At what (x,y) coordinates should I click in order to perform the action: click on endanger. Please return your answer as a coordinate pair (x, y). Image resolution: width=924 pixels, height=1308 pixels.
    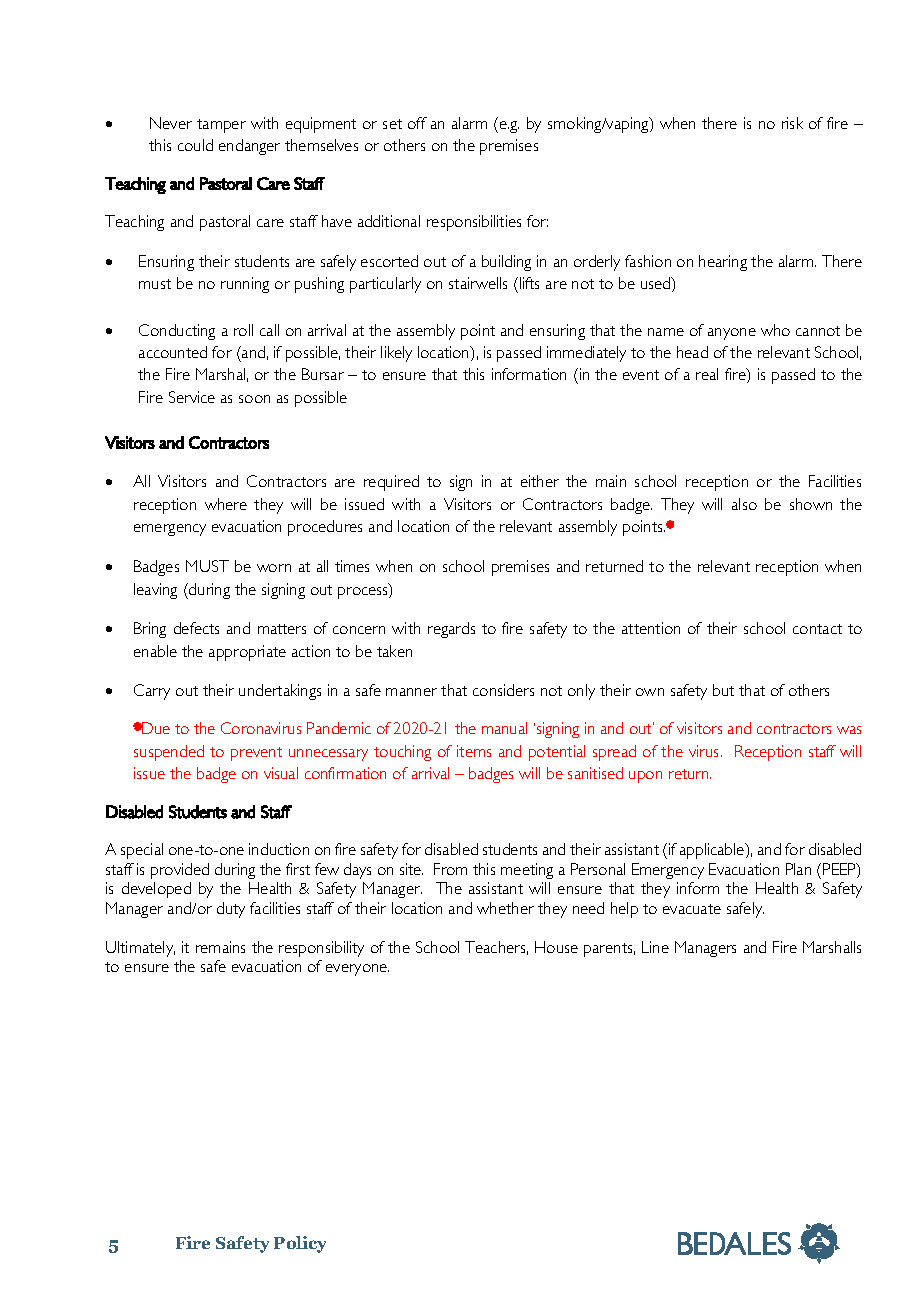
    Looking at the image, I should click on (249, 147).
